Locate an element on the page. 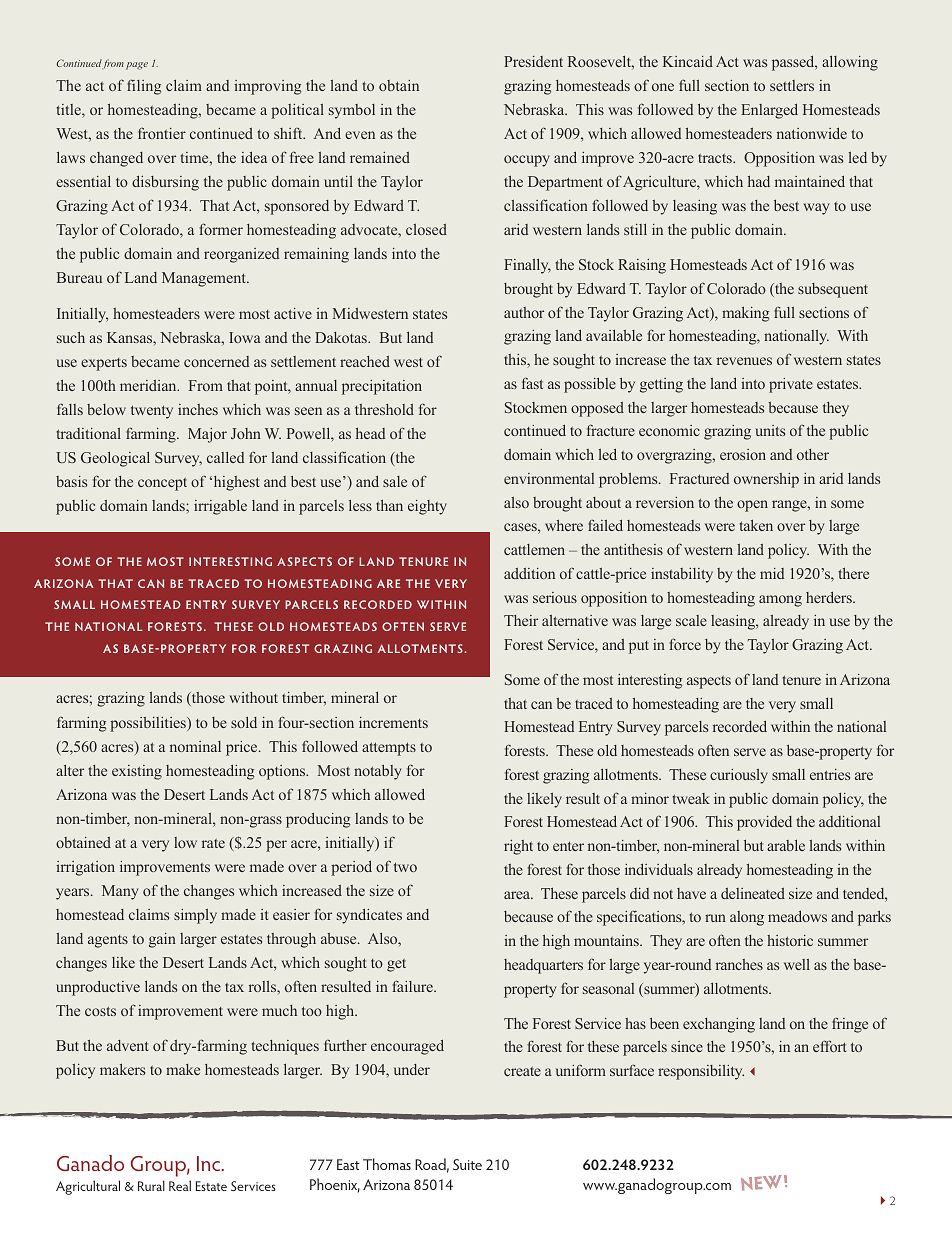 The image size is (952, 1233). environmental is located at coordinates (549, 478).
